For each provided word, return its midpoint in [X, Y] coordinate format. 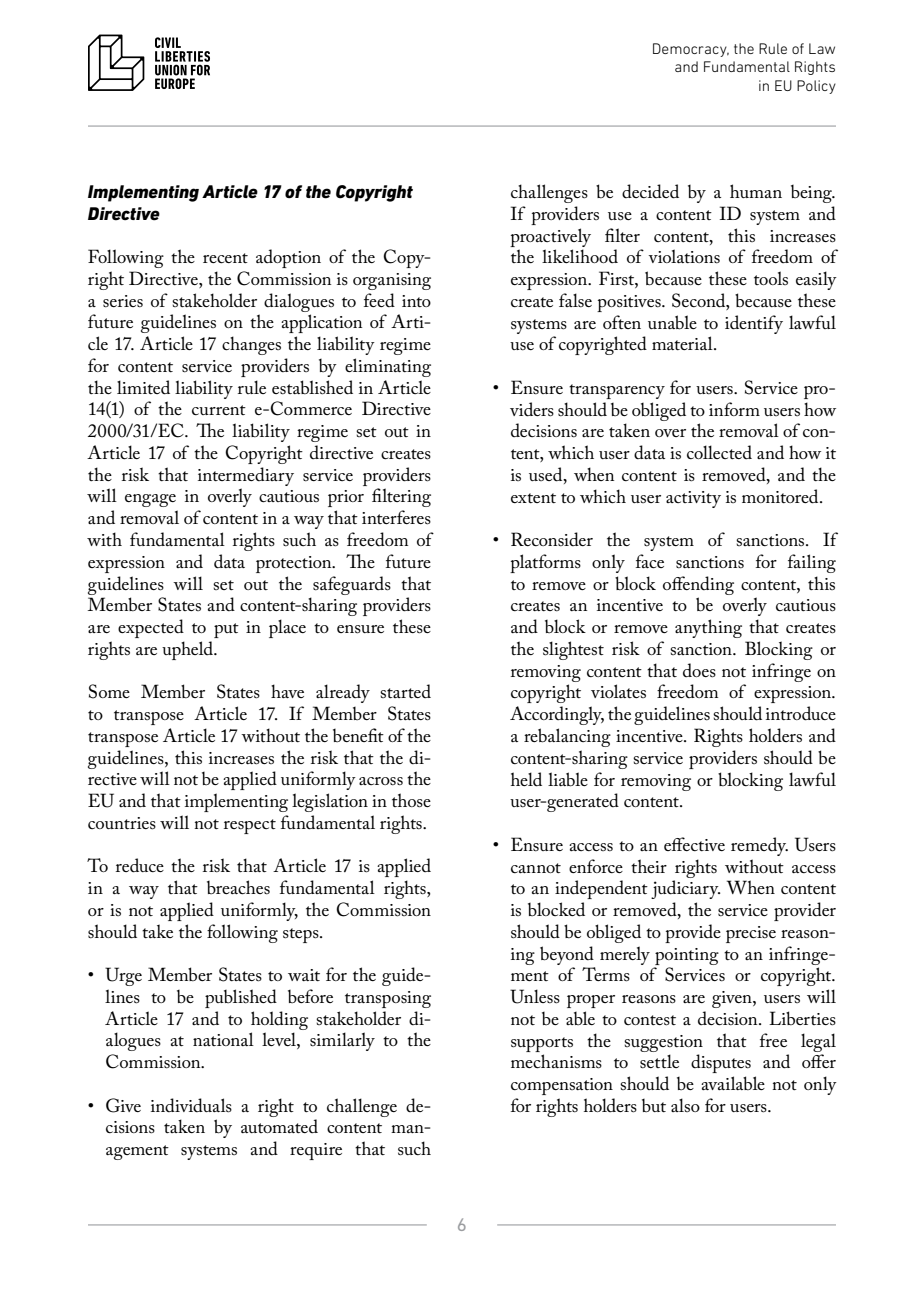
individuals [191, 1105]
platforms [545, 563]
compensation [562, 1086]
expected [151, 628]
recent [225, 258]
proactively [550, 237]
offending [698, 585]
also [685, 1105]
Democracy [691, 50]
